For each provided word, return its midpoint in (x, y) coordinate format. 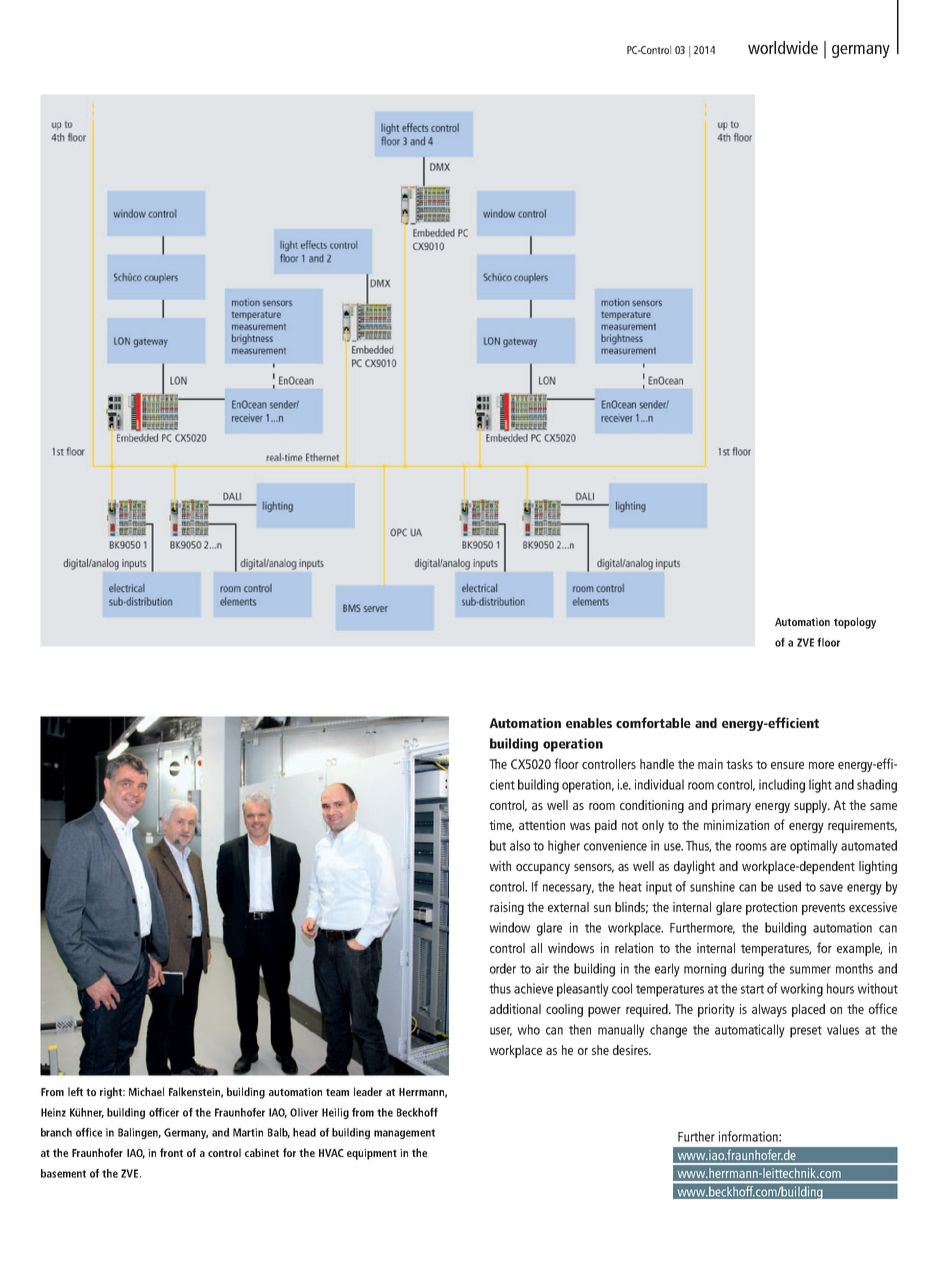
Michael (146, 1091)
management (404, 1134)
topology (855, 623)
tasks (739, 764)
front (171, 1152)
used (789, 886)
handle (657, 764)
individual (659, 784)
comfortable (653, 722)
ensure (787, 765)
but (498, 845)
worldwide (783, 47)
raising (507, 908)
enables (589, 723)
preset (806, 1032)
